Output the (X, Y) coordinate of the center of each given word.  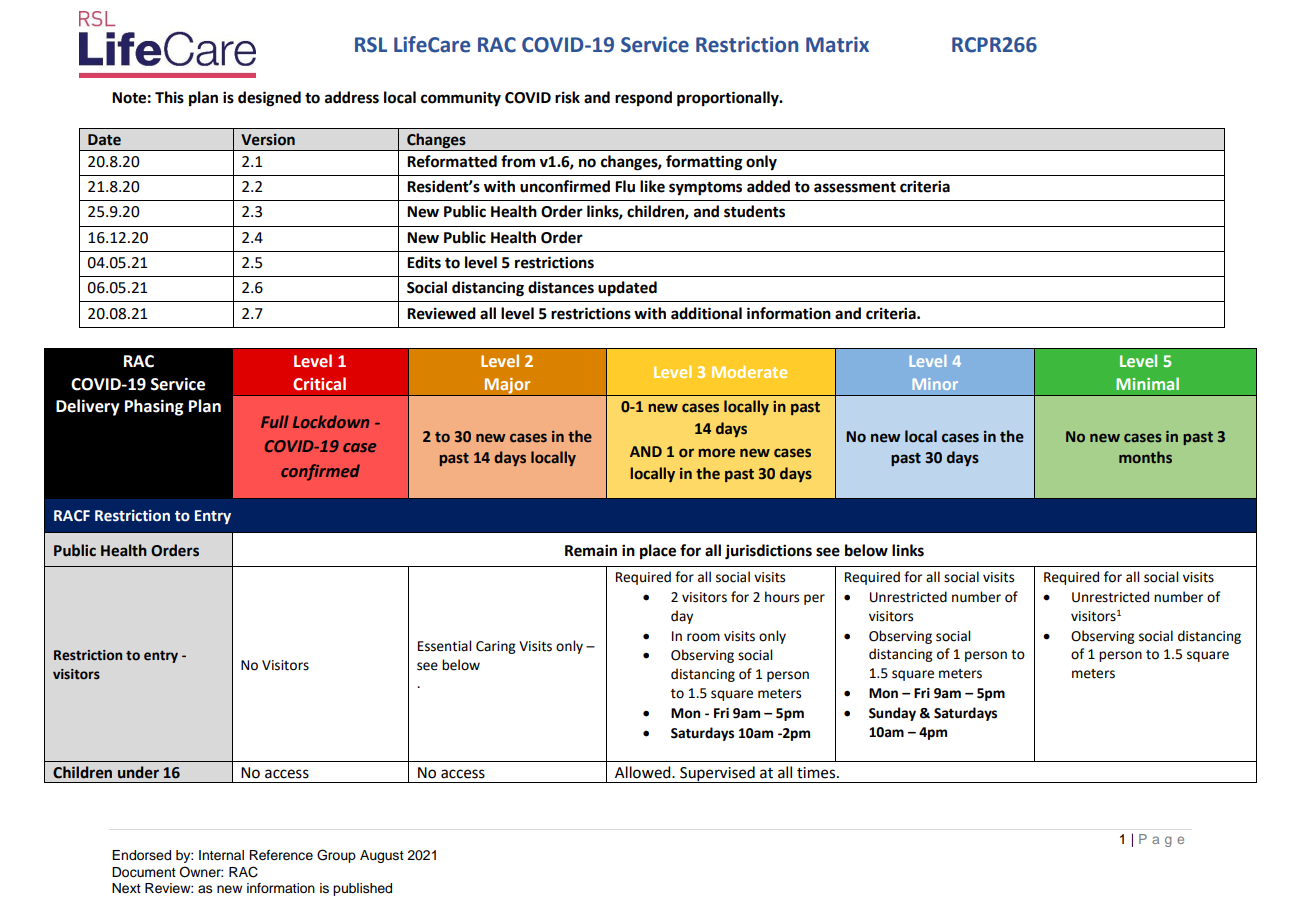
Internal (221, 855)
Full (275, 421)
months (1145, 457)
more (717, 453)
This (169, 97)
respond (643, 99)
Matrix (837, 45)
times (817, 773)
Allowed (644, 772)
